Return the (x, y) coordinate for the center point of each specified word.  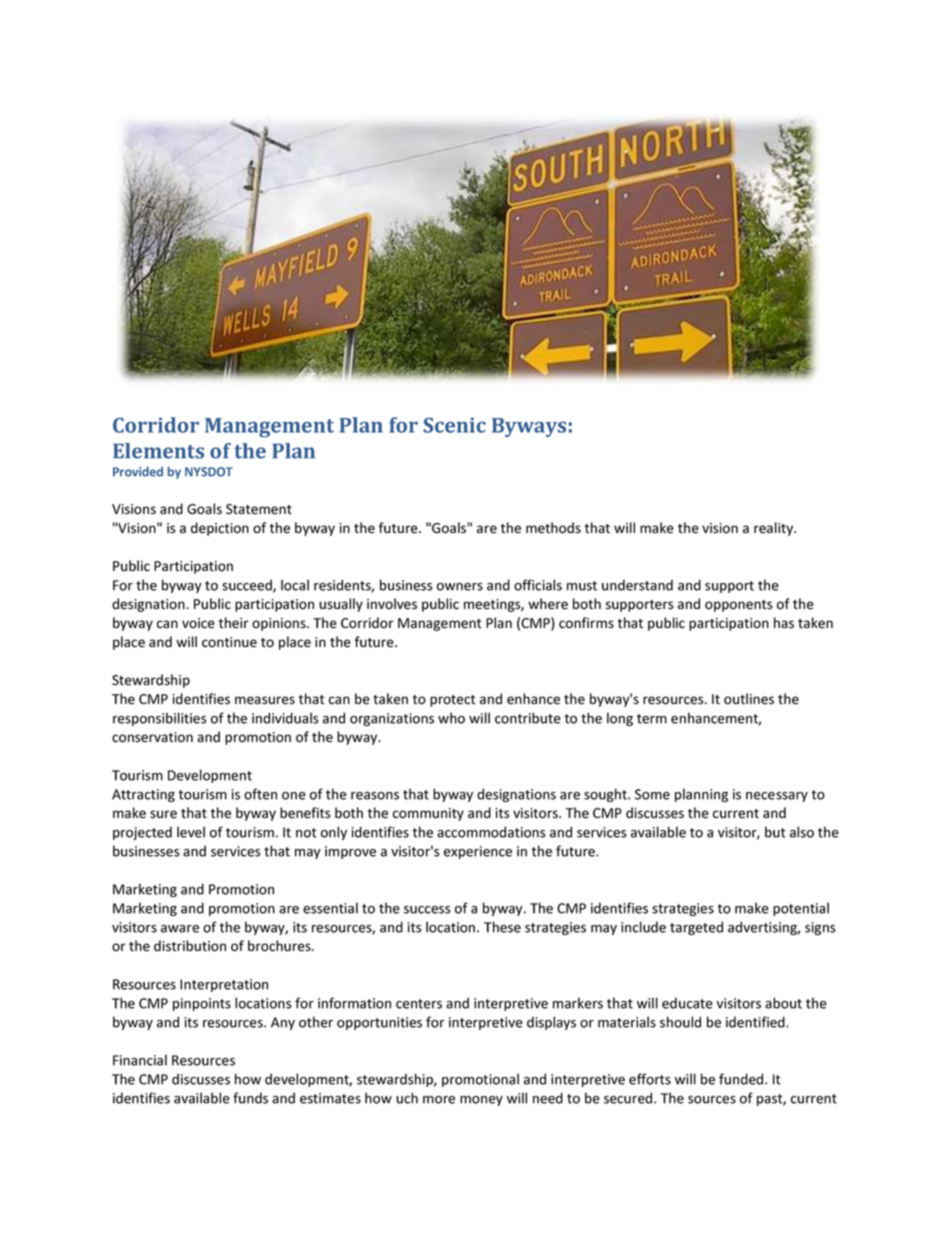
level (191, 832)
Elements (158, 451)
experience (478, 852)
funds (250, 1098)
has (784, 623)
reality (775, 529)
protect (452, 701)
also (802, 832)
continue (229, 642)
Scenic (455, 425)
